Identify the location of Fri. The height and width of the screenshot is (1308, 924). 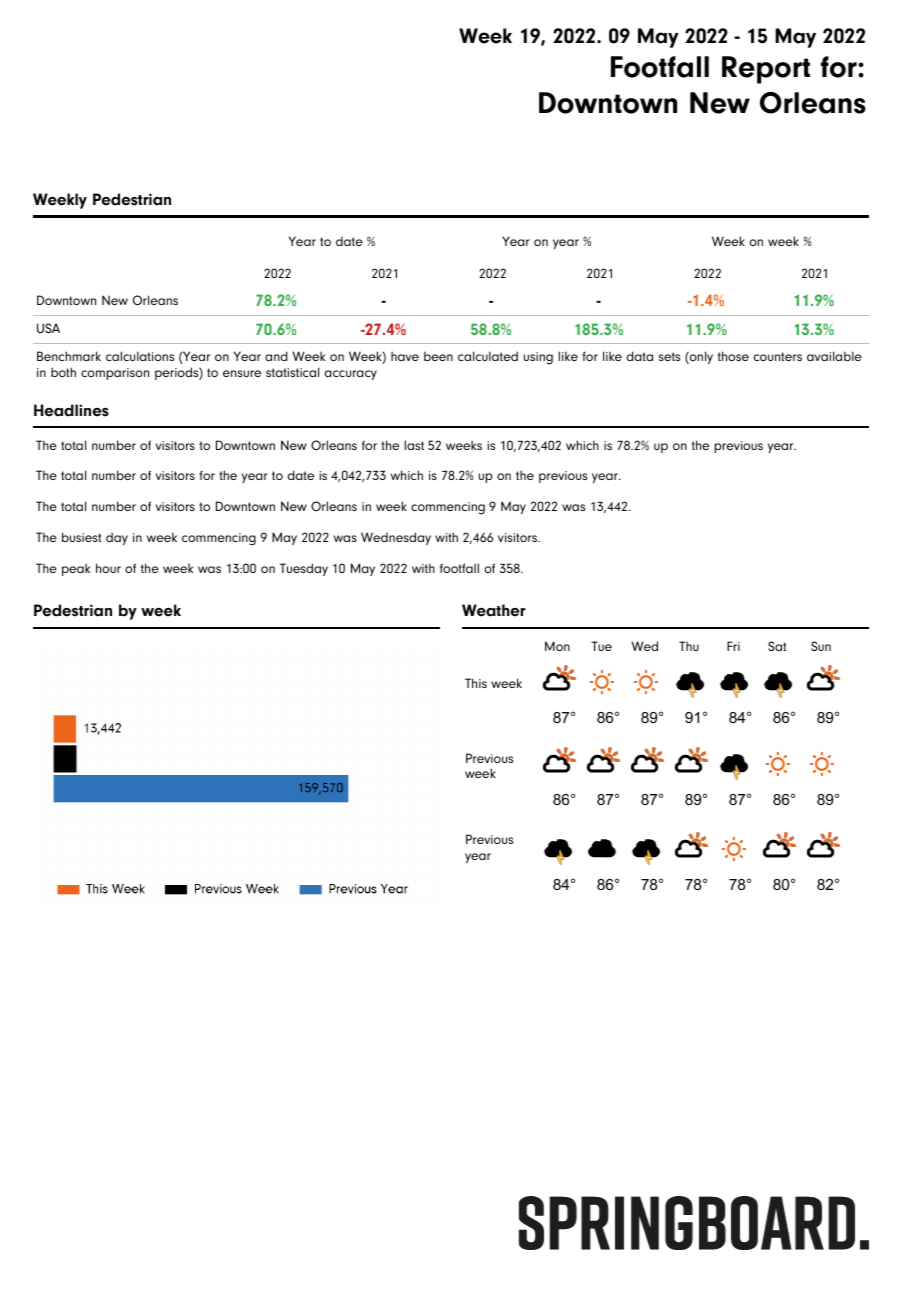
(733, 646).
